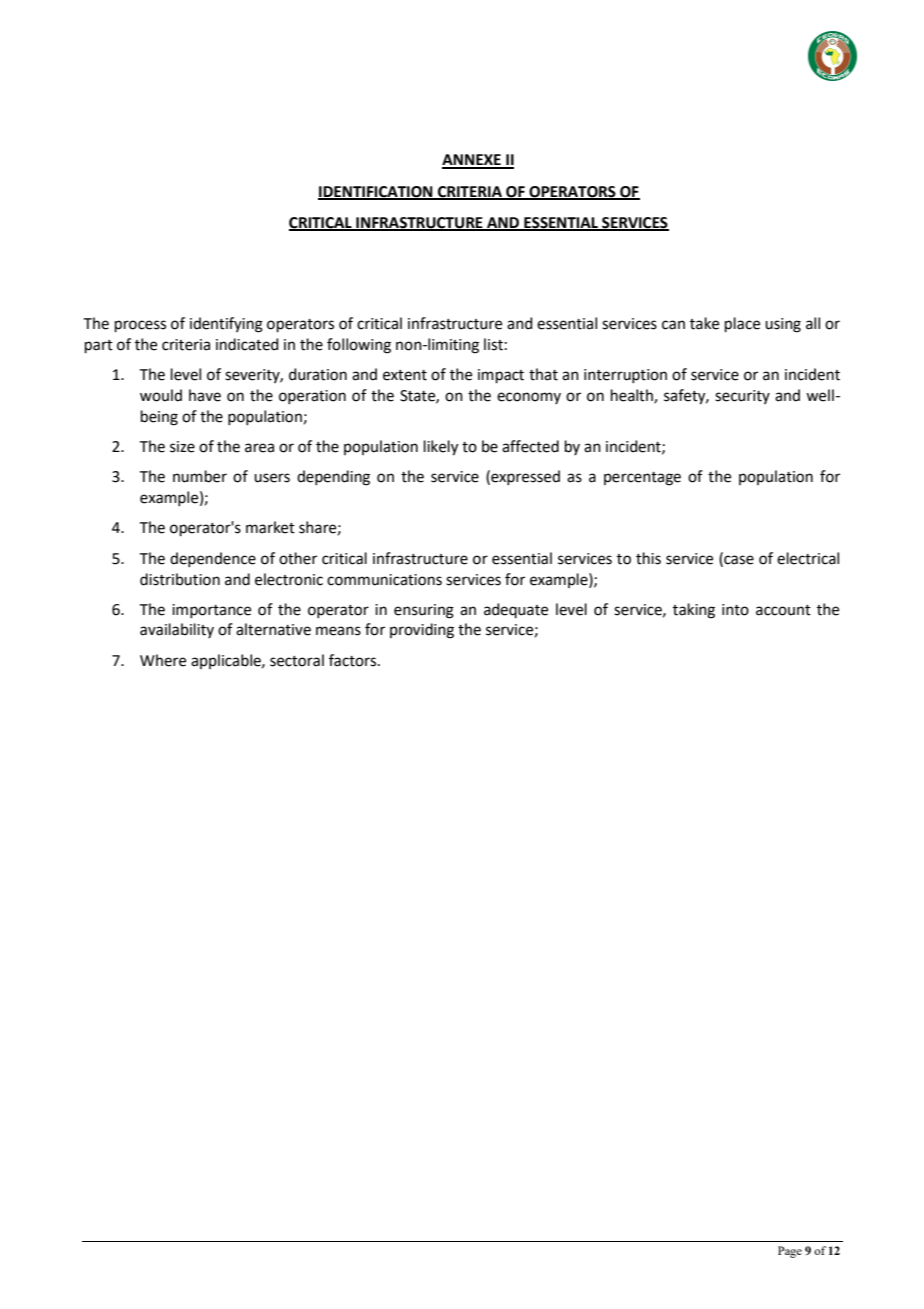 This screenshot has height=1309, width=924. Describe the element at coordinates (354, 660) in the screenshot. I see `factors` at that location.
